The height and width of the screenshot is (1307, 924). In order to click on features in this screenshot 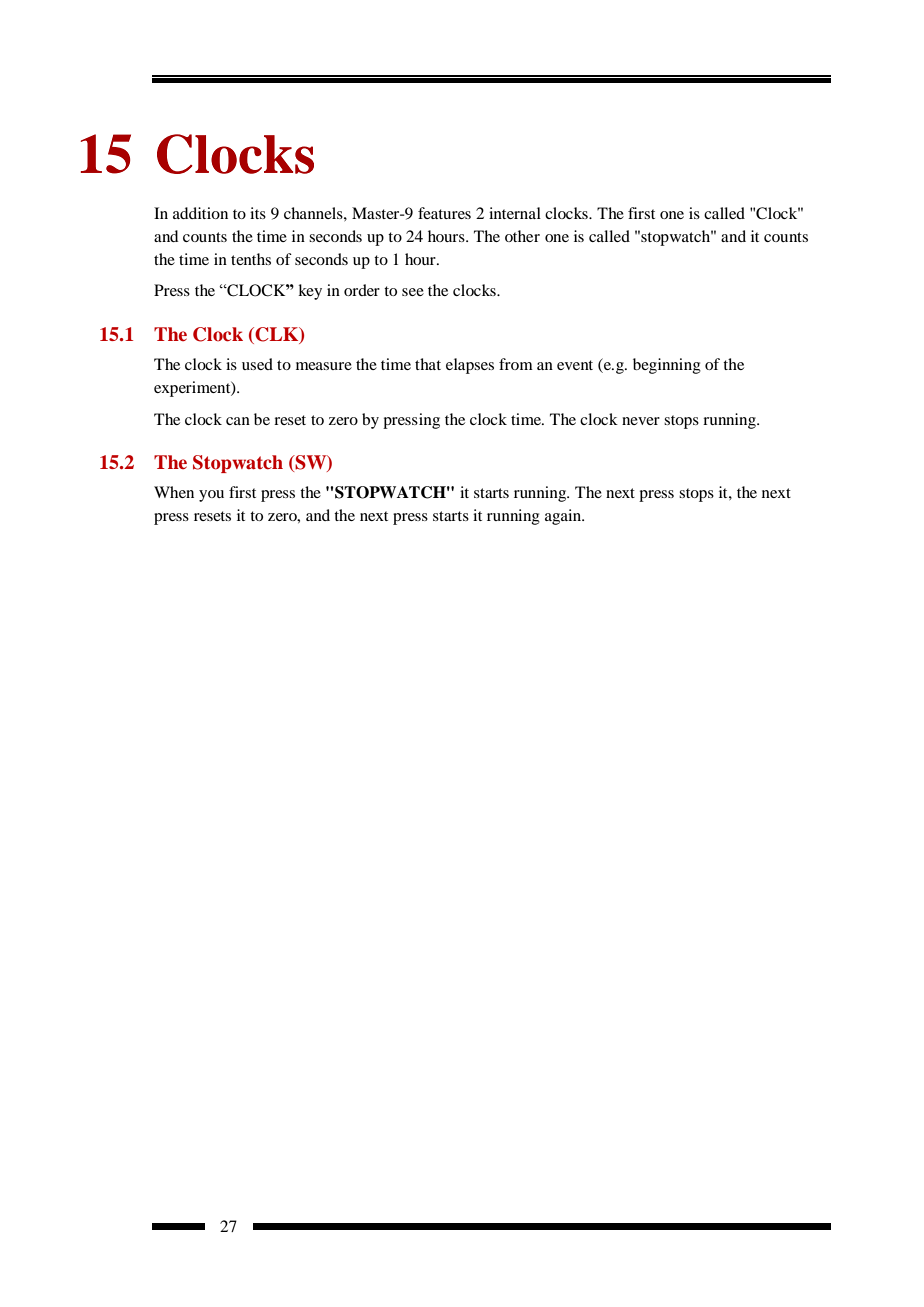, I will do `click(444, 213)`.
